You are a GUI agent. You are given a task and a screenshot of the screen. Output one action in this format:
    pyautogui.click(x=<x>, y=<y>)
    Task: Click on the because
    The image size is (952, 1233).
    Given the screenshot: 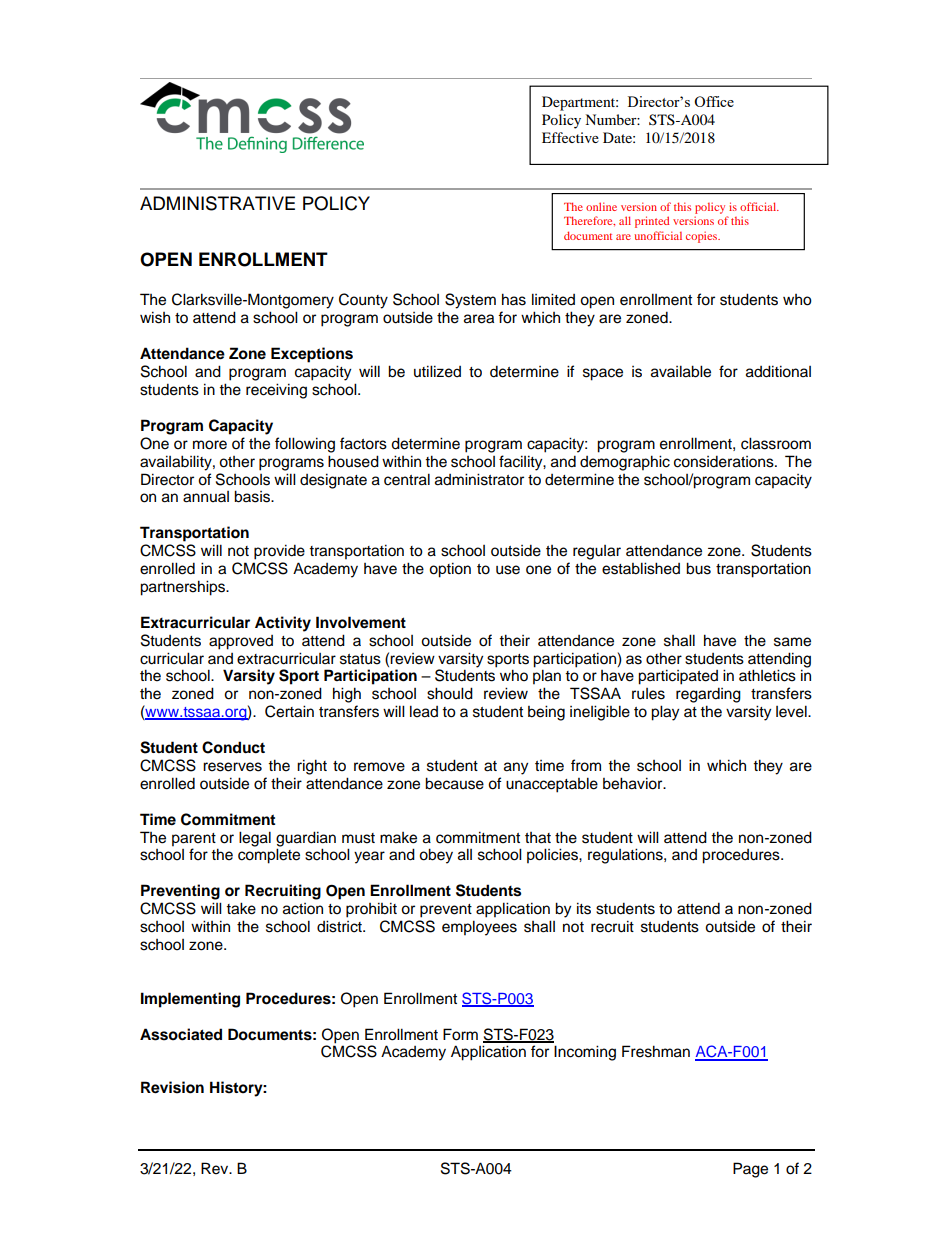 What is the action you would take?
    pyautogui.click(x=454, y=783)
